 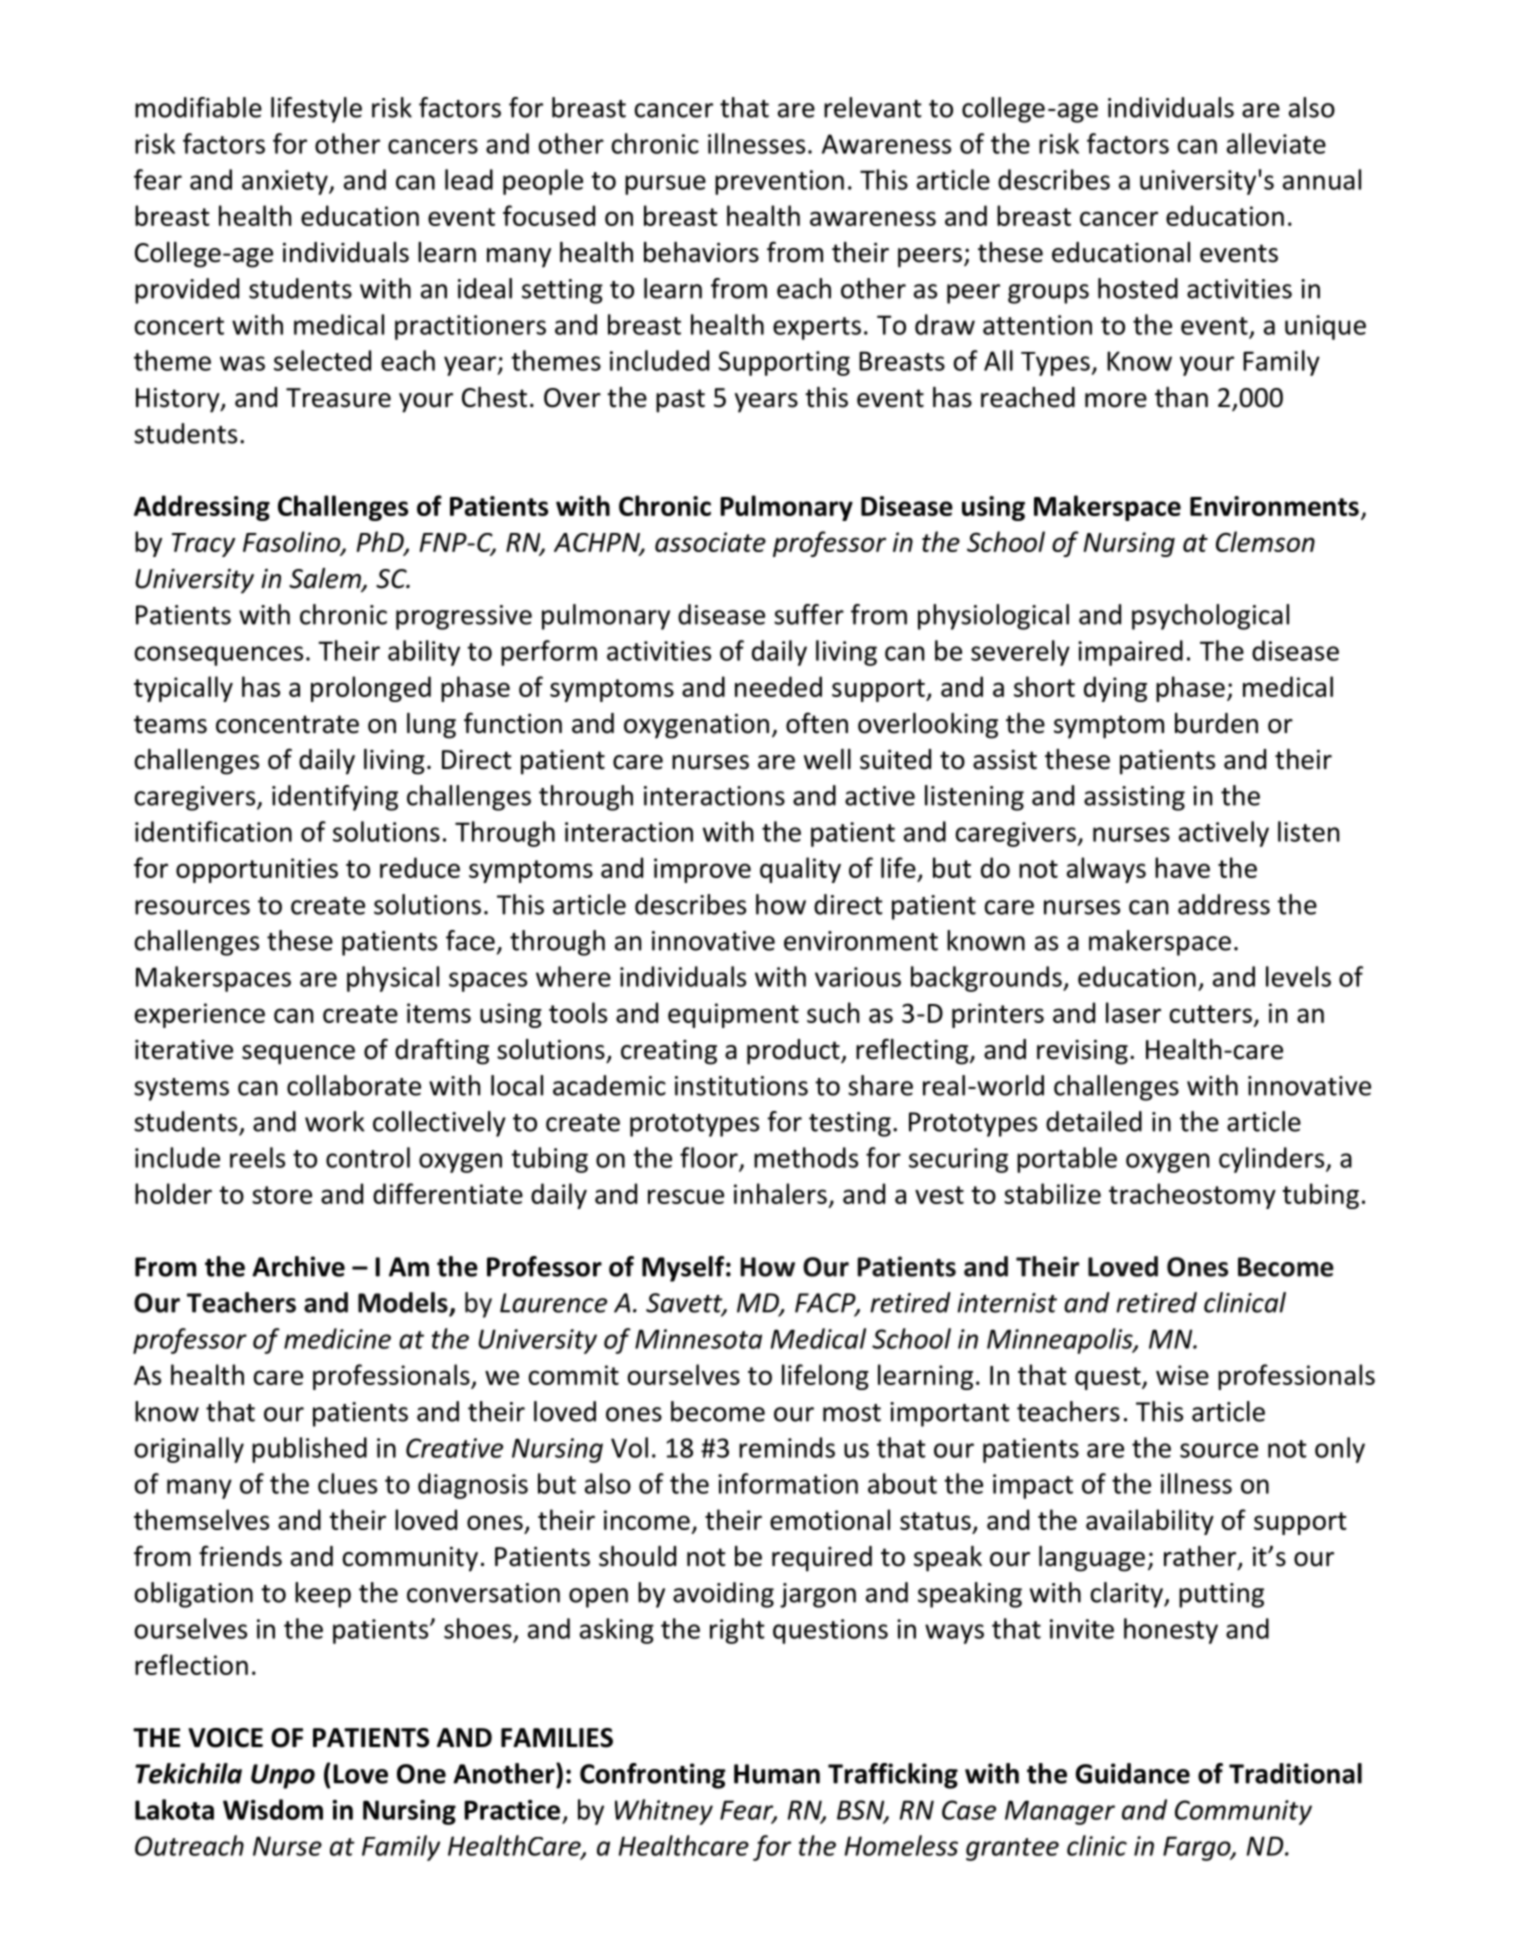 What do you see at coordinates (393, 979) in the screenshot?
I see `physical` at bounding box center [393, 979].
